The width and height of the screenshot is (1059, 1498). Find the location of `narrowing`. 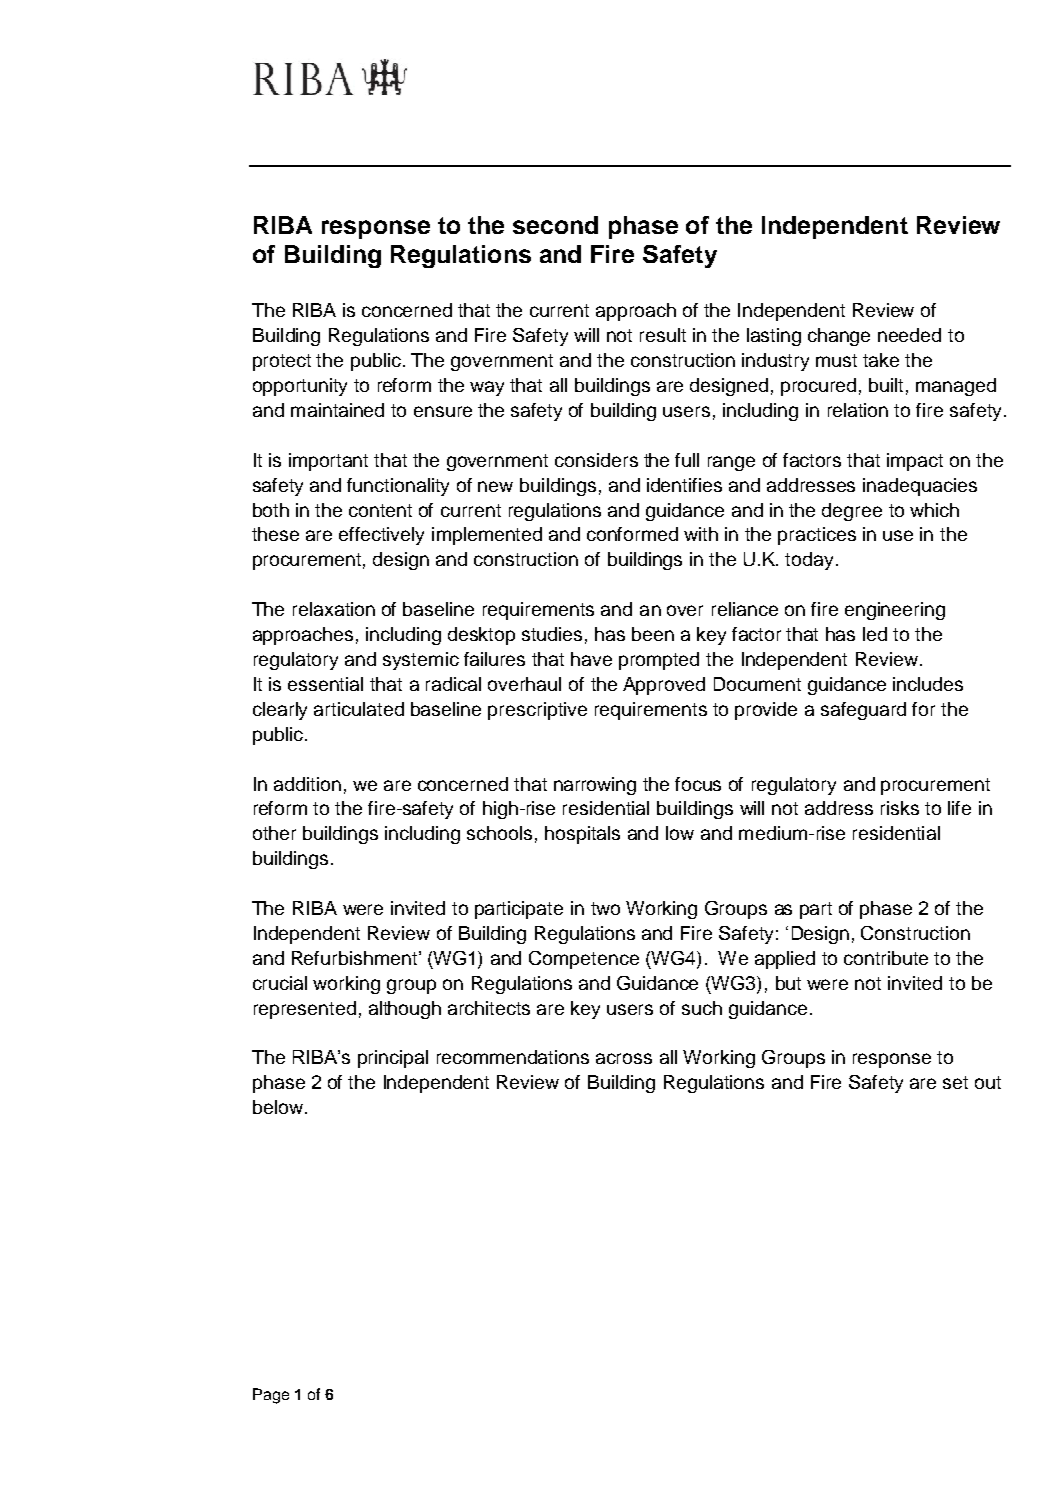

narrowing is located at coordinates (595, 786).
